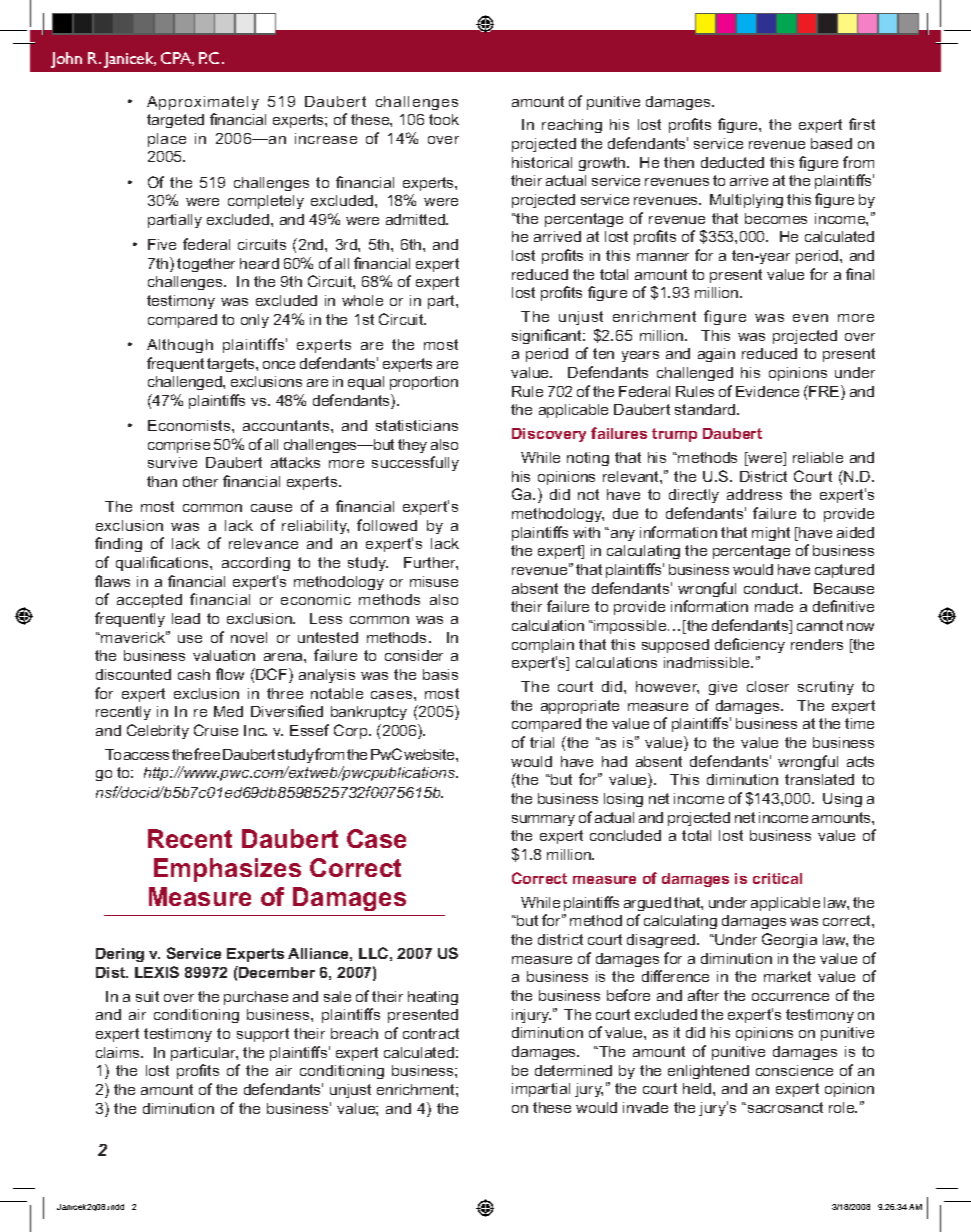  I want to click on contract, so click(431, 1033).
